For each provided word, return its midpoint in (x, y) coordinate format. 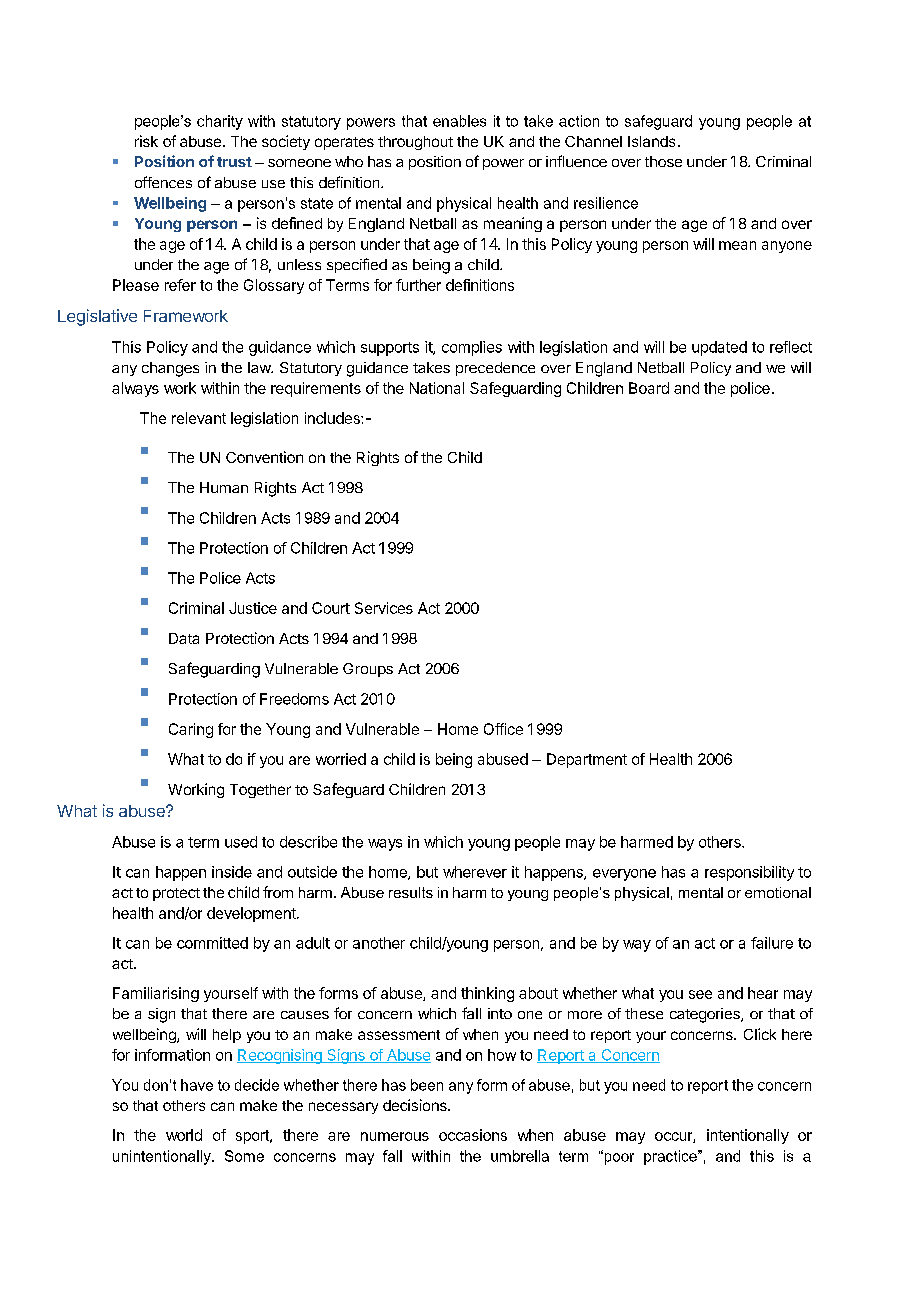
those (663, 161)
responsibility (749, 873)
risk (146, 141)
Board (649, 388)
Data (184, 638)
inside (232, 872)
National (437, 388)
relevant (199, 418)
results (411, 892)
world (184, 1135)
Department (587, 760)
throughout (415, 143)
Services (384, 608)
